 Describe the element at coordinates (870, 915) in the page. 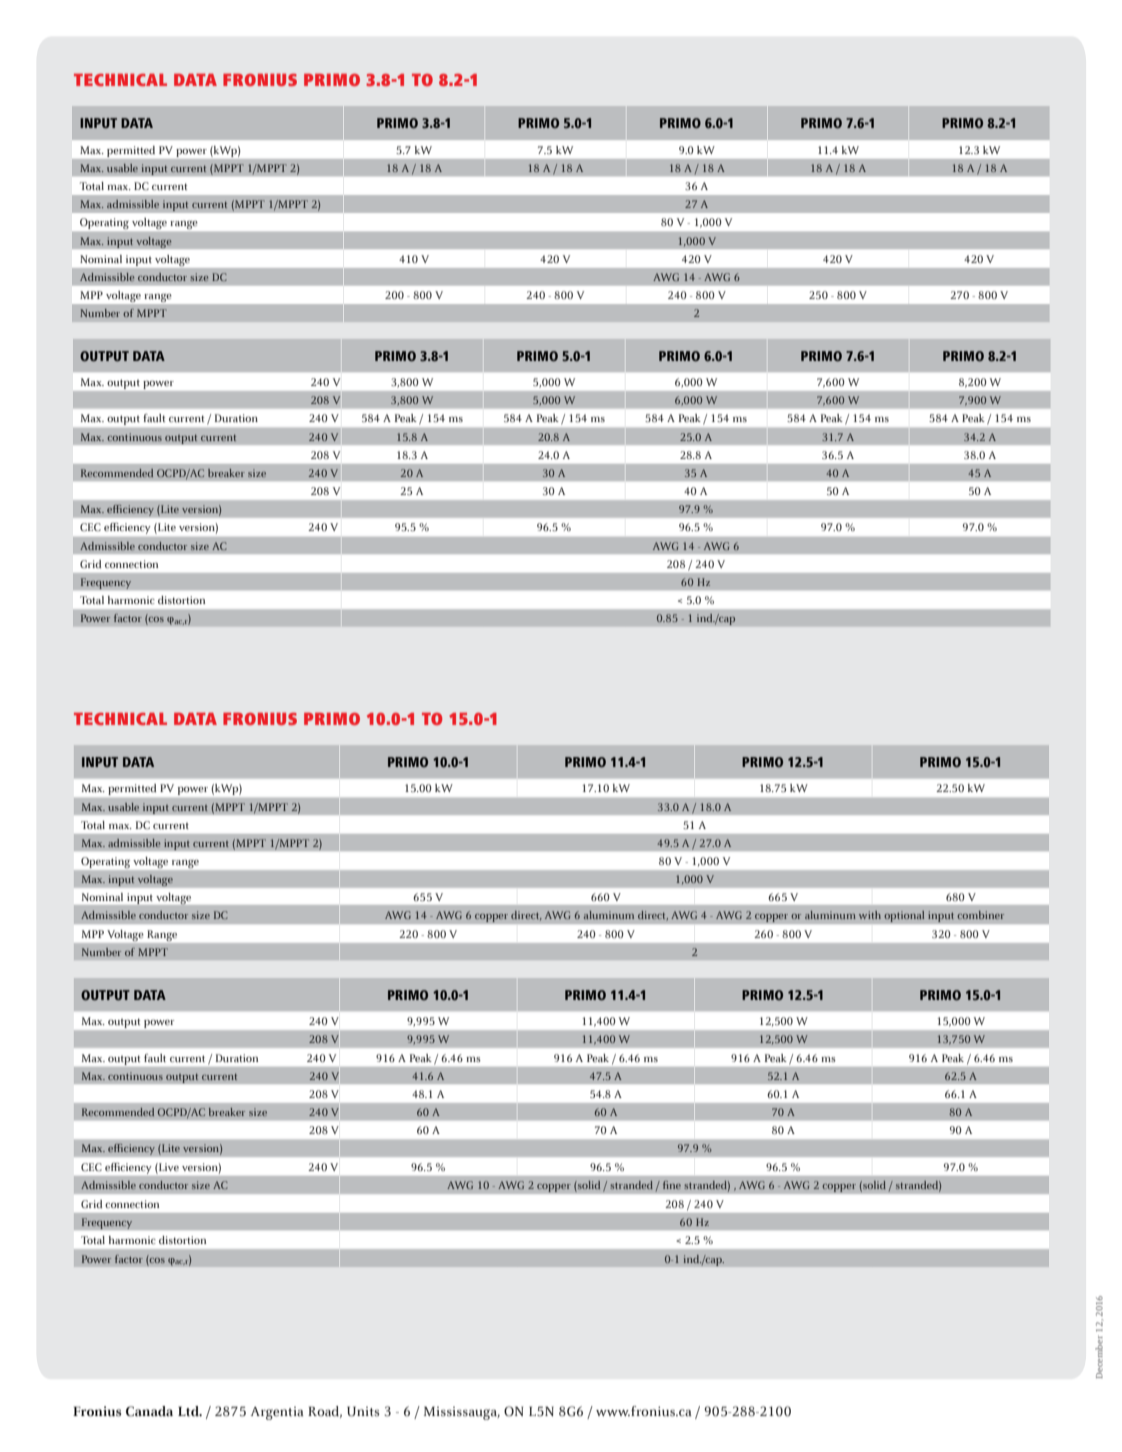

I see `with` at that location.
